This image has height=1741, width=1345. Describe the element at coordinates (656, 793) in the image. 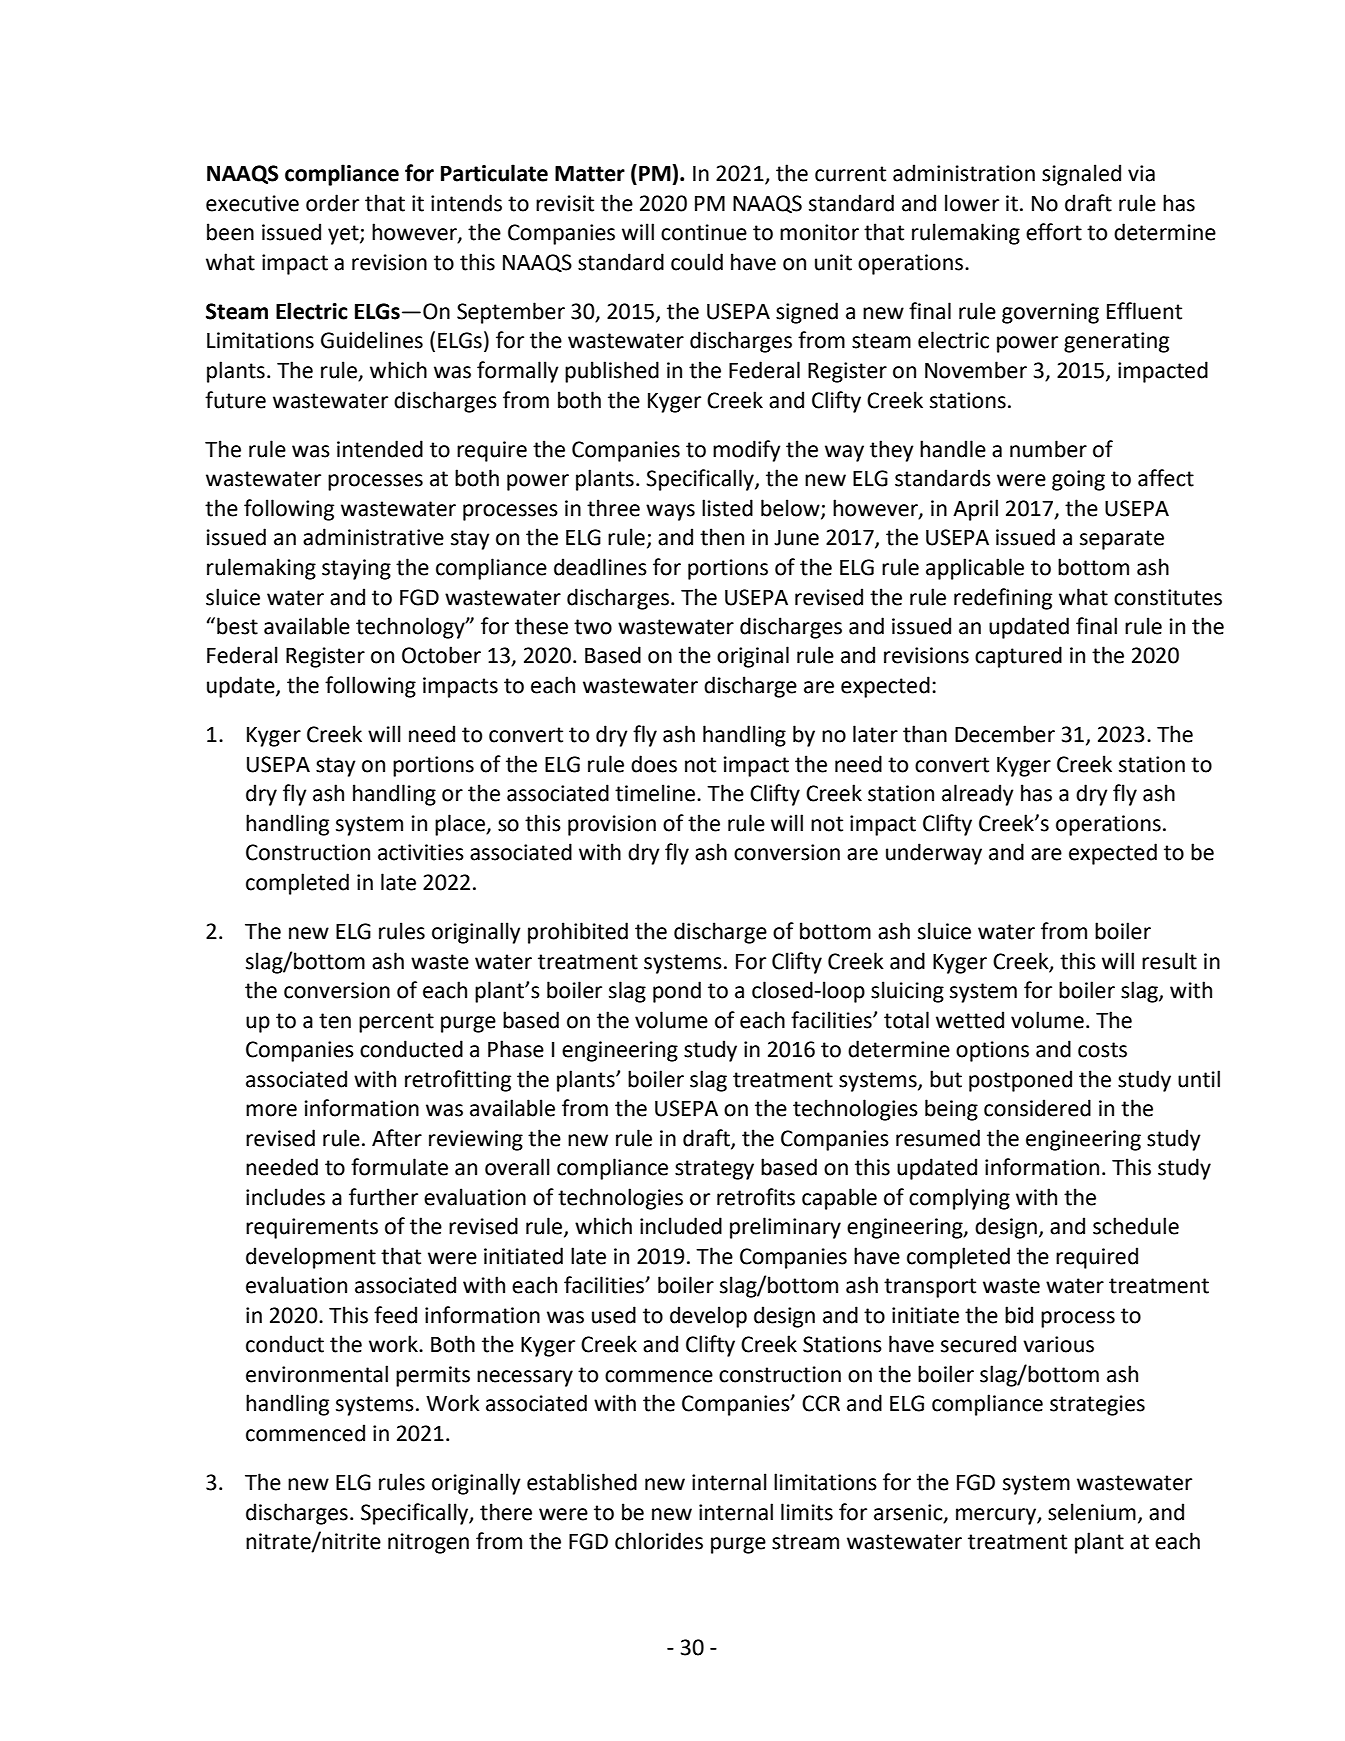

I see `timeline` at that location.
